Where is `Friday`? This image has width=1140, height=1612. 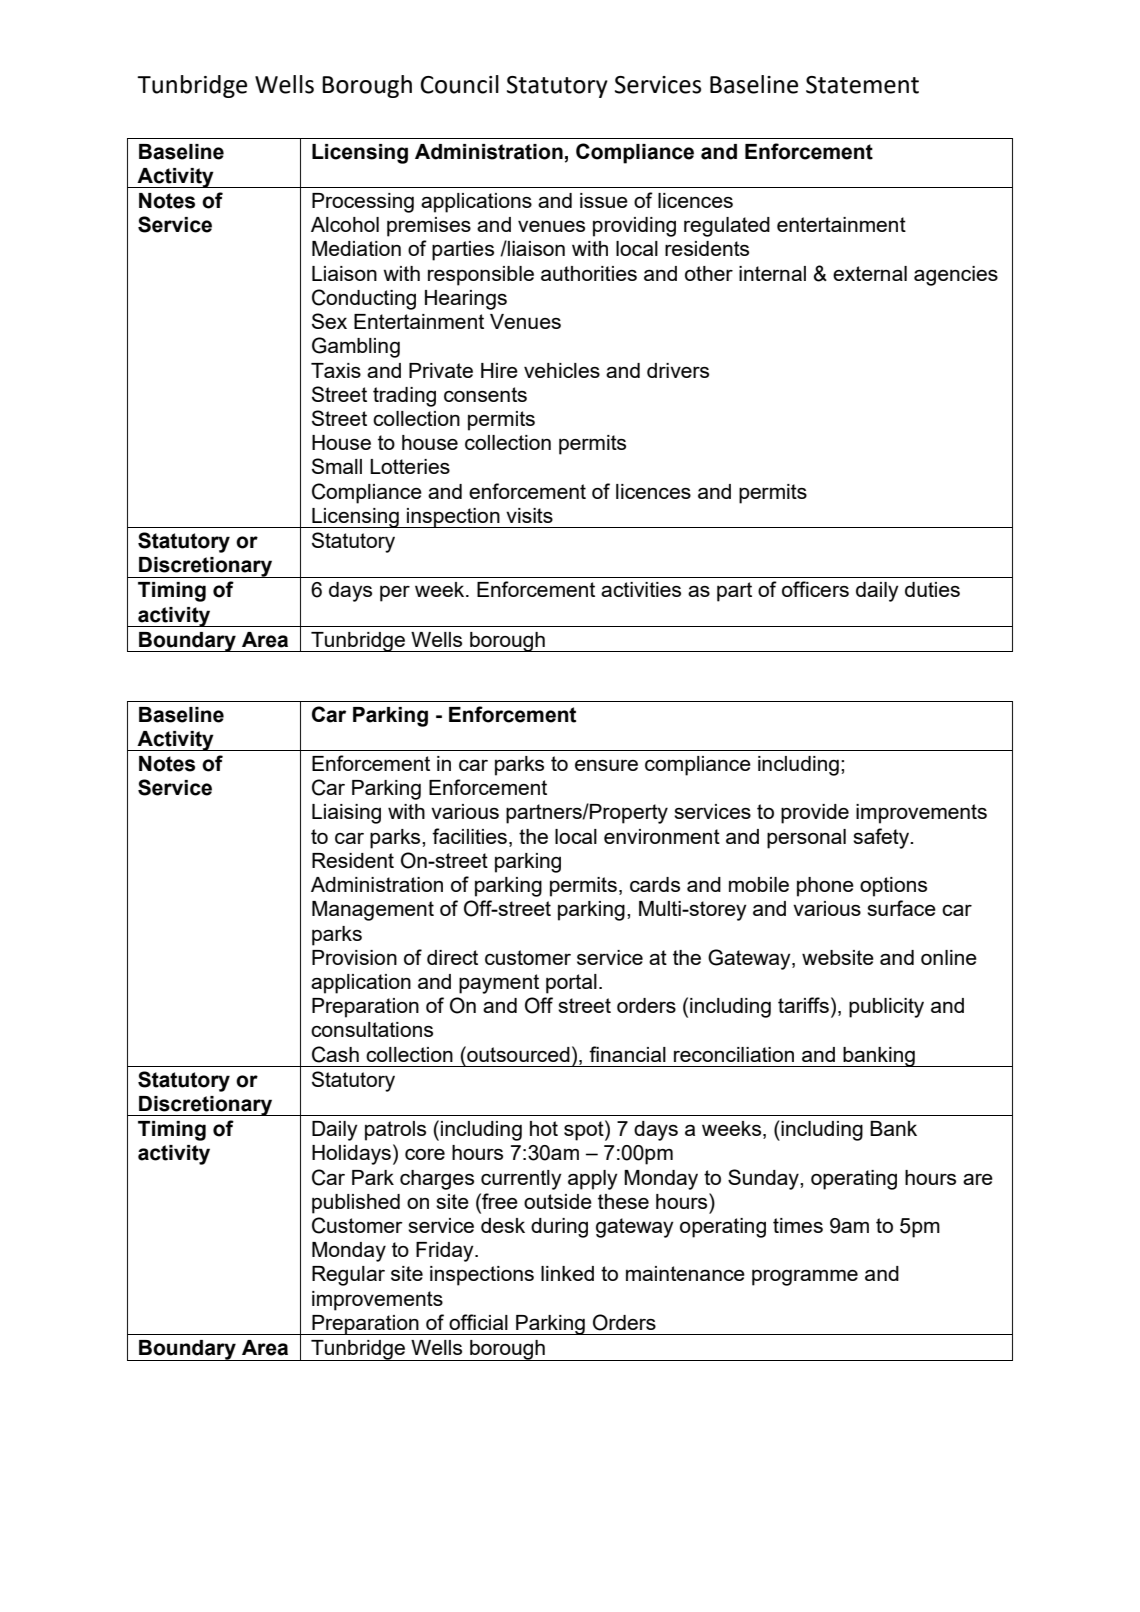 Friday is located at coordinates (446, 1252).
